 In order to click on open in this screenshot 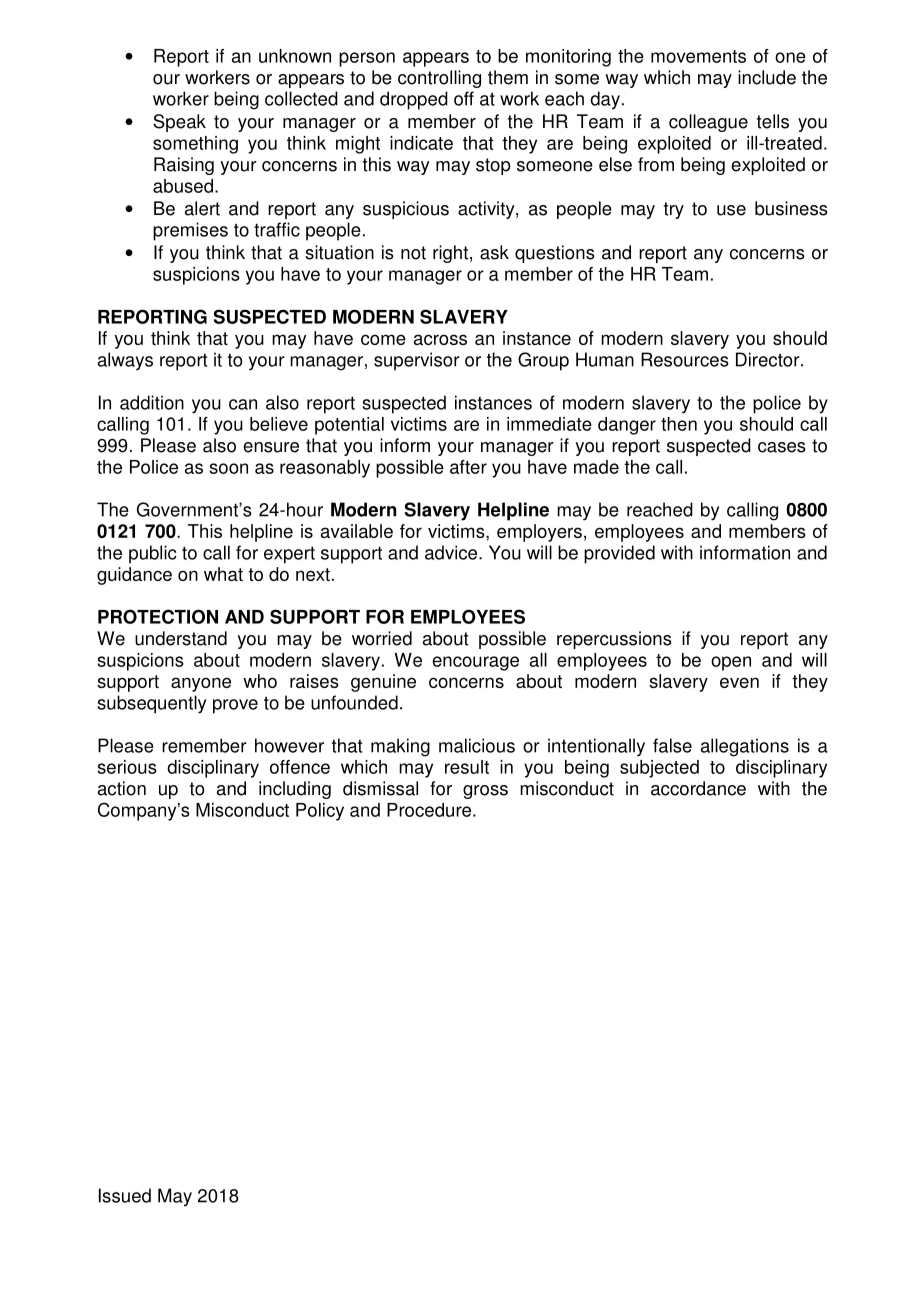, I will do `click(731, 663)`.
